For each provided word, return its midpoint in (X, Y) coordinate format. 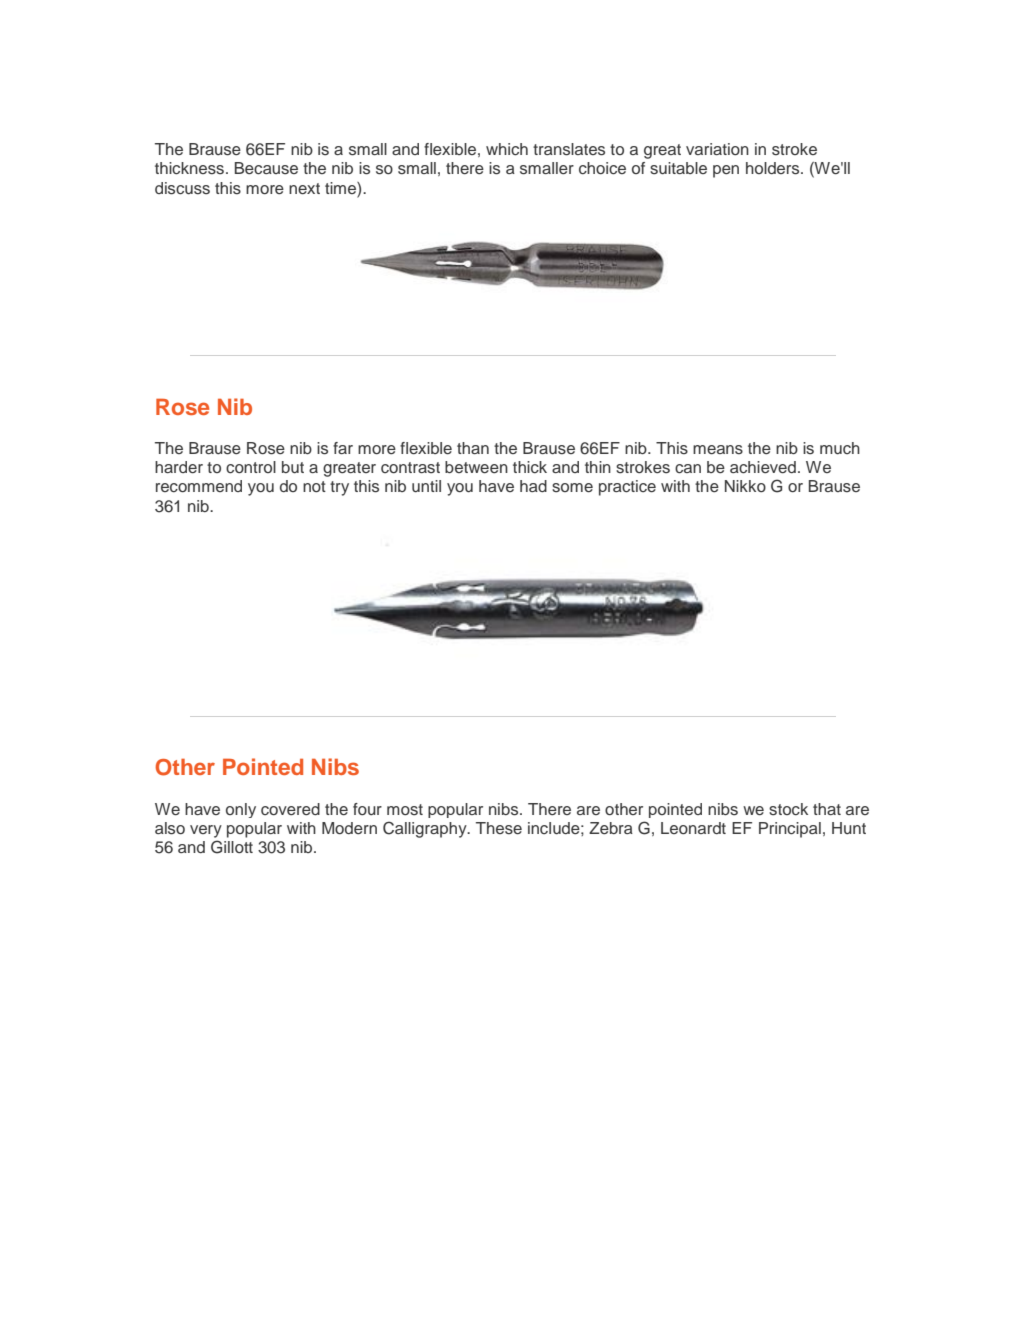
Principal (790, 830)
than (473, 448)
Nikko (745, 486)
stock (788, 809)
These (499, 828)
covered (290, 809)
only (241, 810)
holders (774, 168)
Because (266, 168)
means (718, 450)
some (572, 488)
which (507, 149)
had (533, 486)
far (343, 448)
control (251, 467)
